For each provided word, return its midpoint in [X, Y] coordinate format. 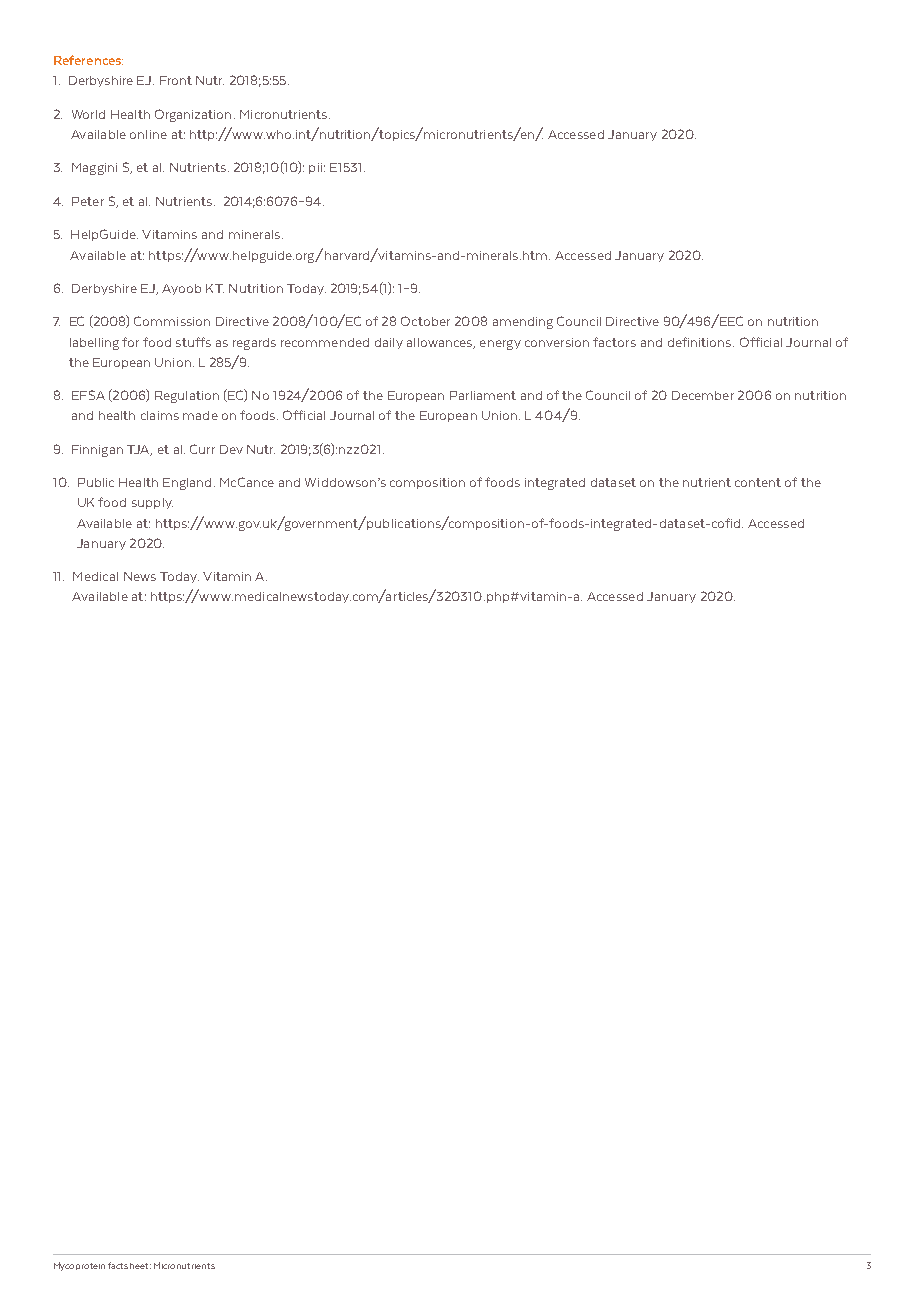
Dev [231, 449]
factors [614, 342]
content [758, 482]
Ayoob [181, 289]
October [425, 321]
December [703, 395]
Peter [88, 201]
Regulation [187, 397]
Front [176, 80]
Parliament [483, 395]
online [148, 134]
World [88, 114]
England [187, 484]
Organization [193, 115]
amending [523, 323]
